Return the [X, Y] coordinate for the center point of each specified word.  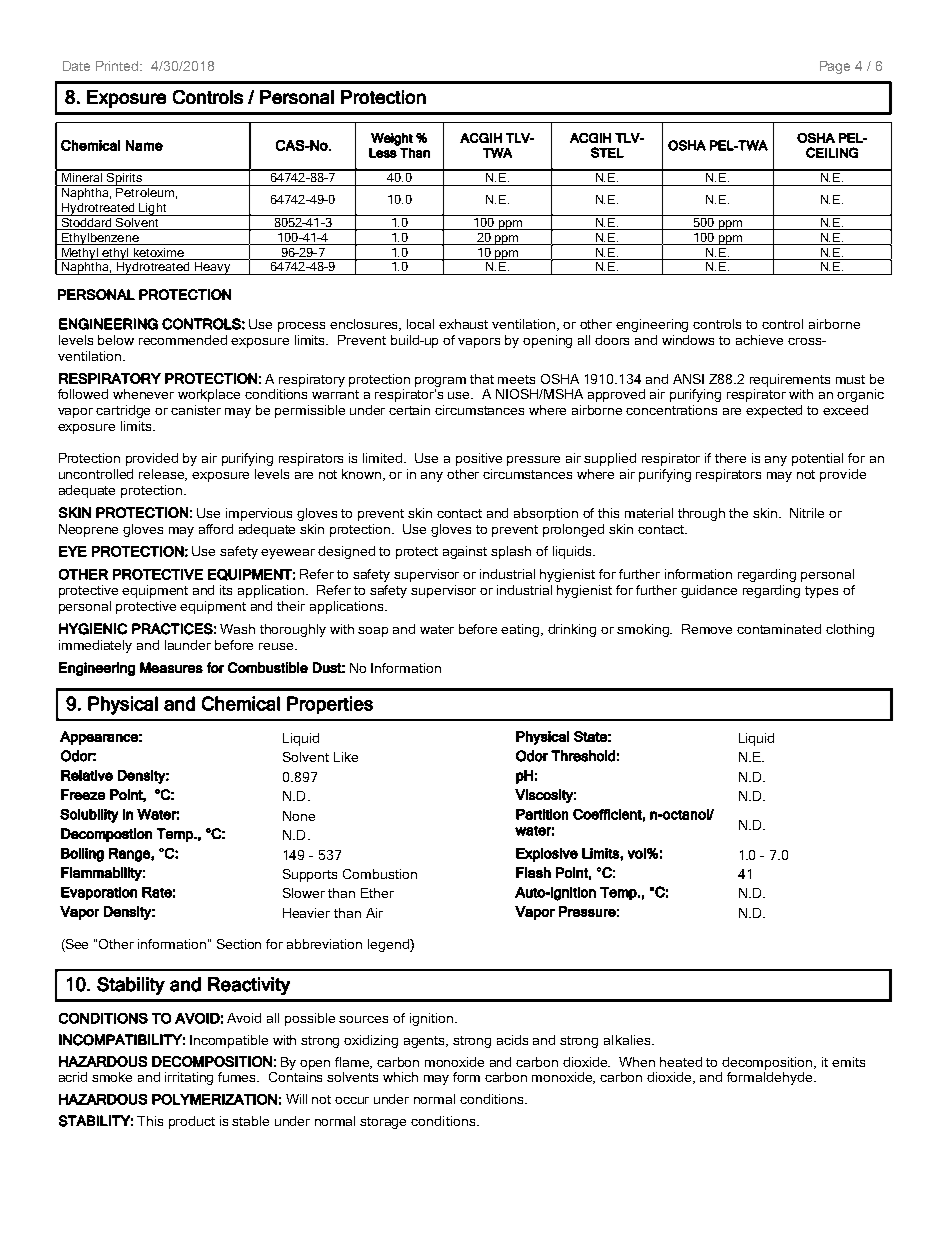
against [465, 552]
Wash [237, 629]
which [400, 1077]
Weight [392, 139]
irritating [189, 1078]
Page [835, 67]
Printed [118, 66]
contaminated [779, 629]
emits [848, 1062]
